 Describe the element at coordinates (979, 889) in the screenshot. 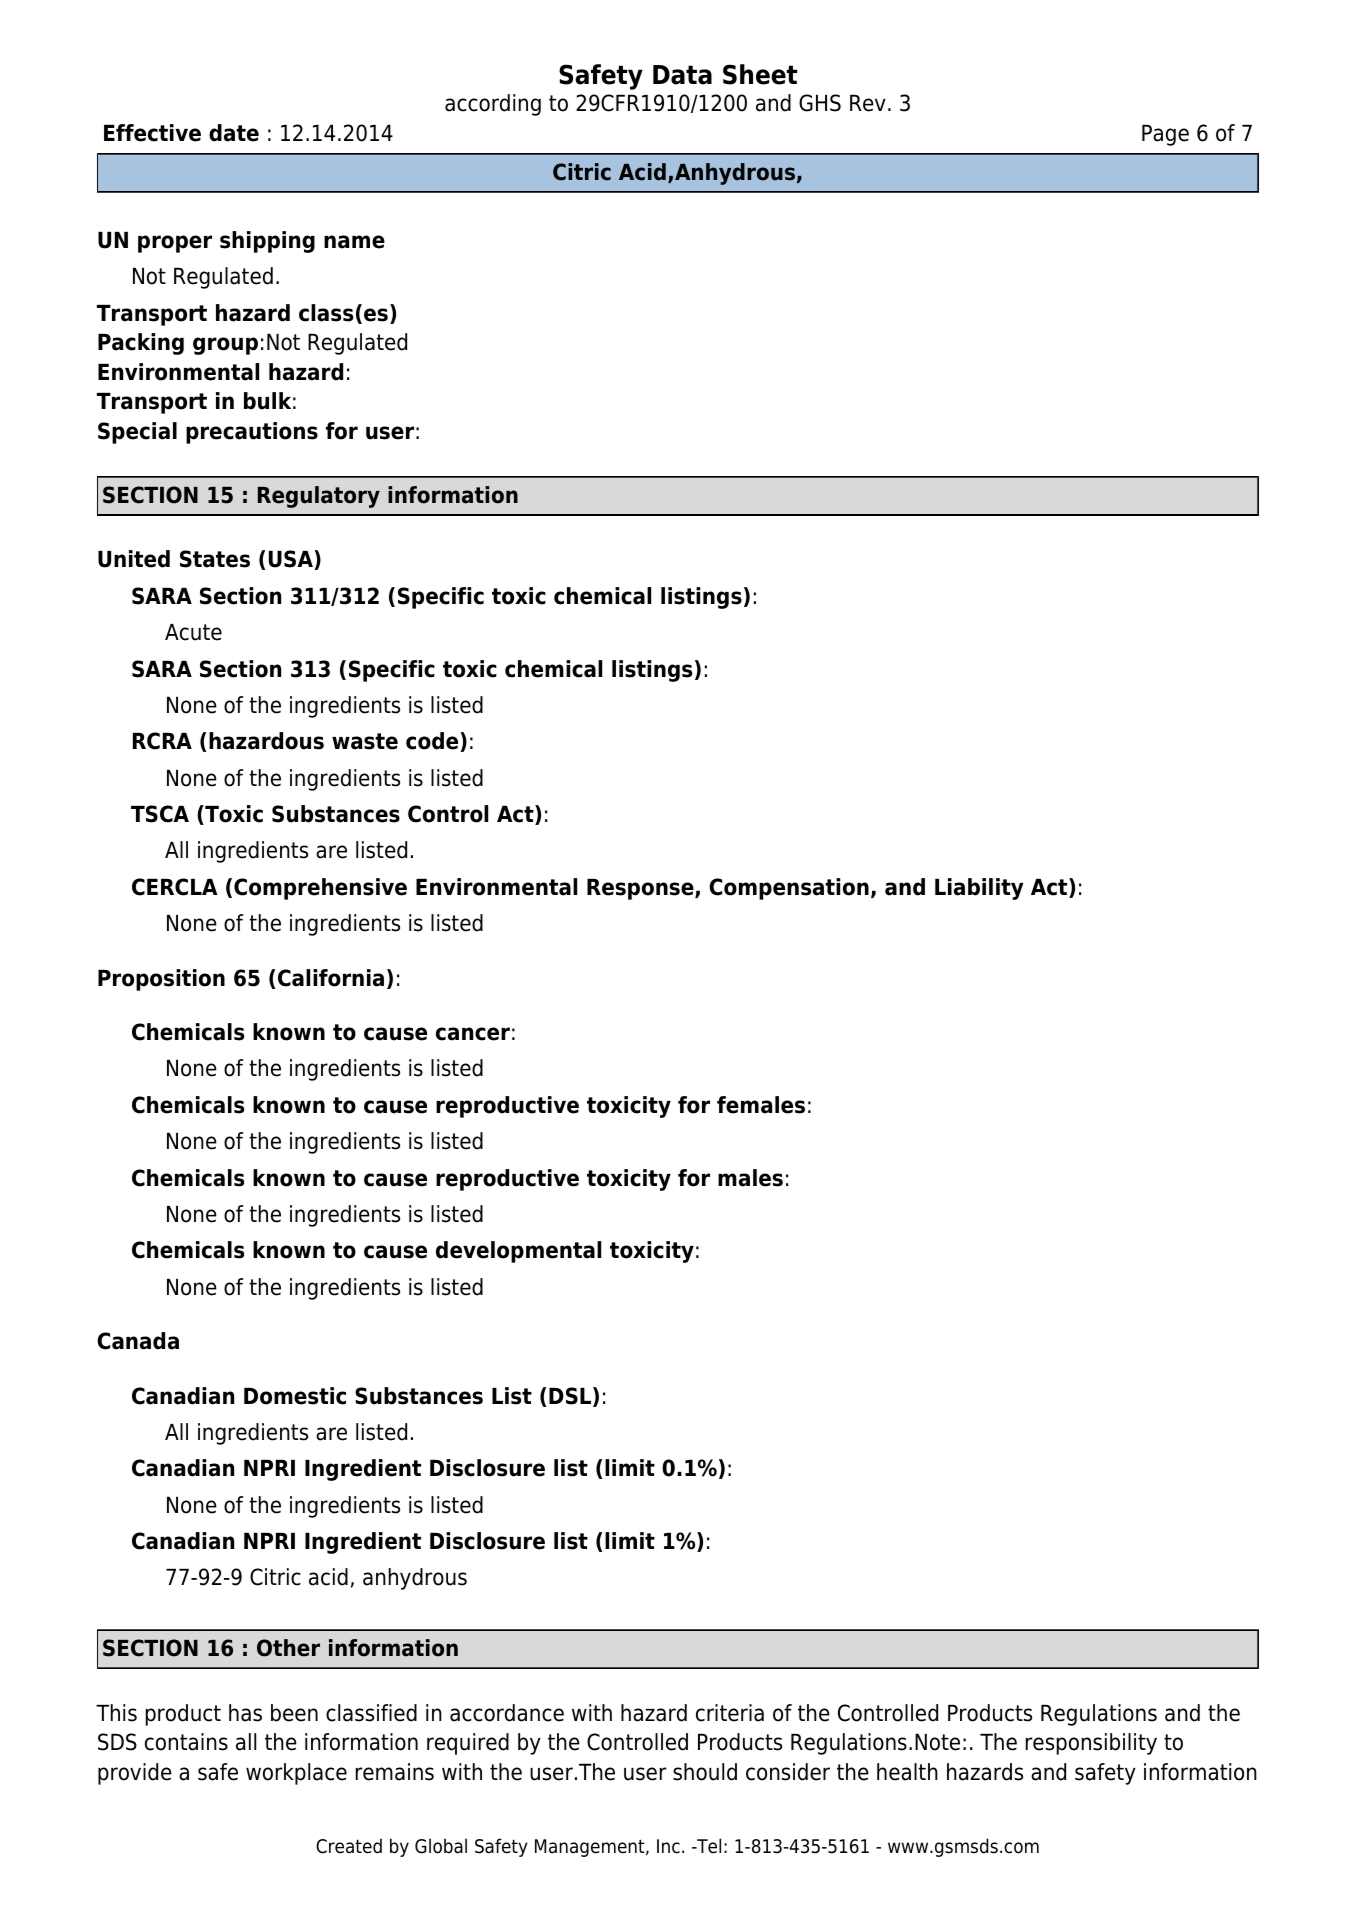

I see `Liability` at that location.
